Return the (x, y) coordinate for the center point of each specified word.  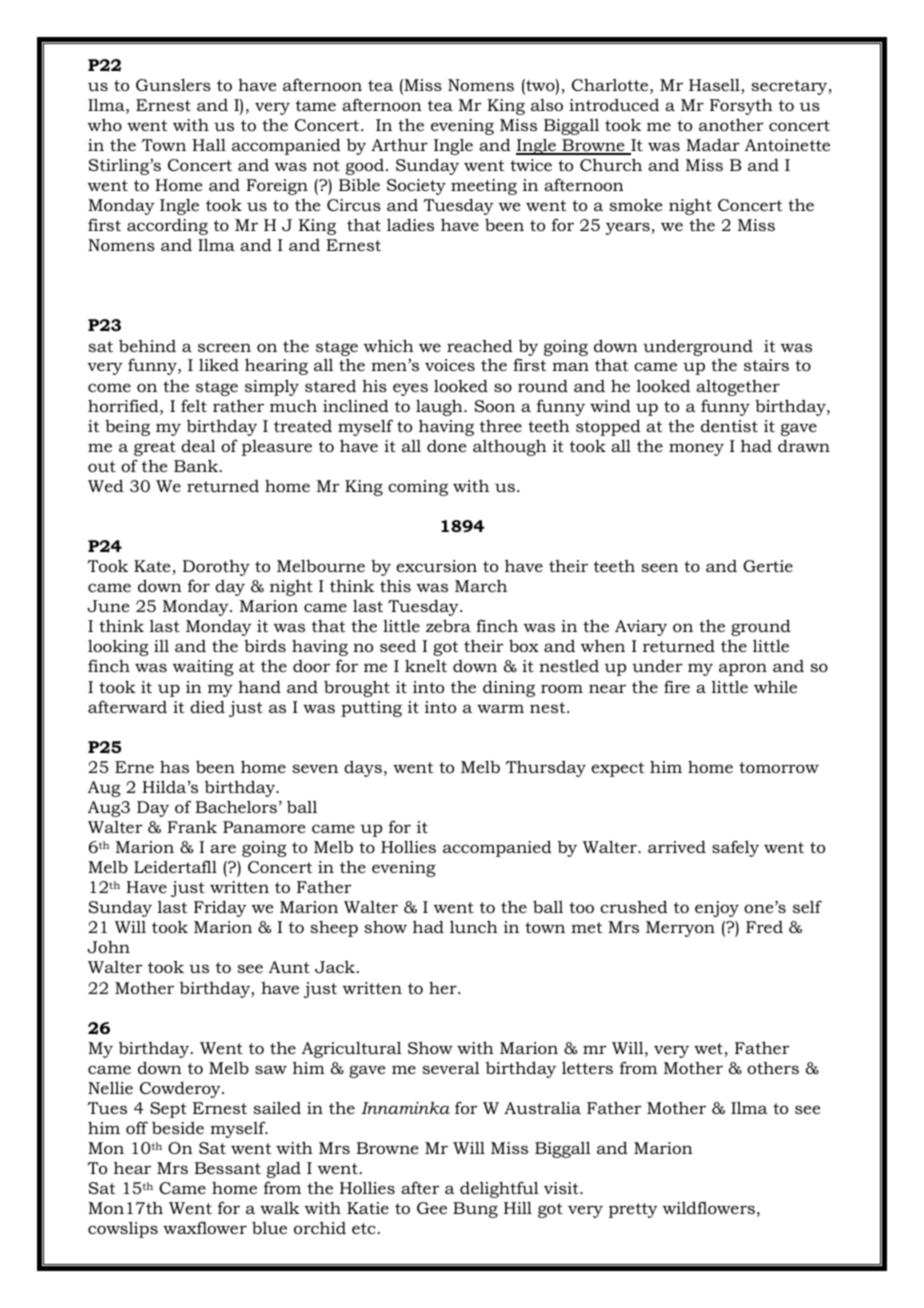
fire (677, 686)
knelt (426, 665)
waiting (203, 668)
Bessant (227, 1168)
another (731, 124)
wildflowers (709, 1207)
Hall (209, 144)
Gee (432, 1208)
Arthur (399, 144)
